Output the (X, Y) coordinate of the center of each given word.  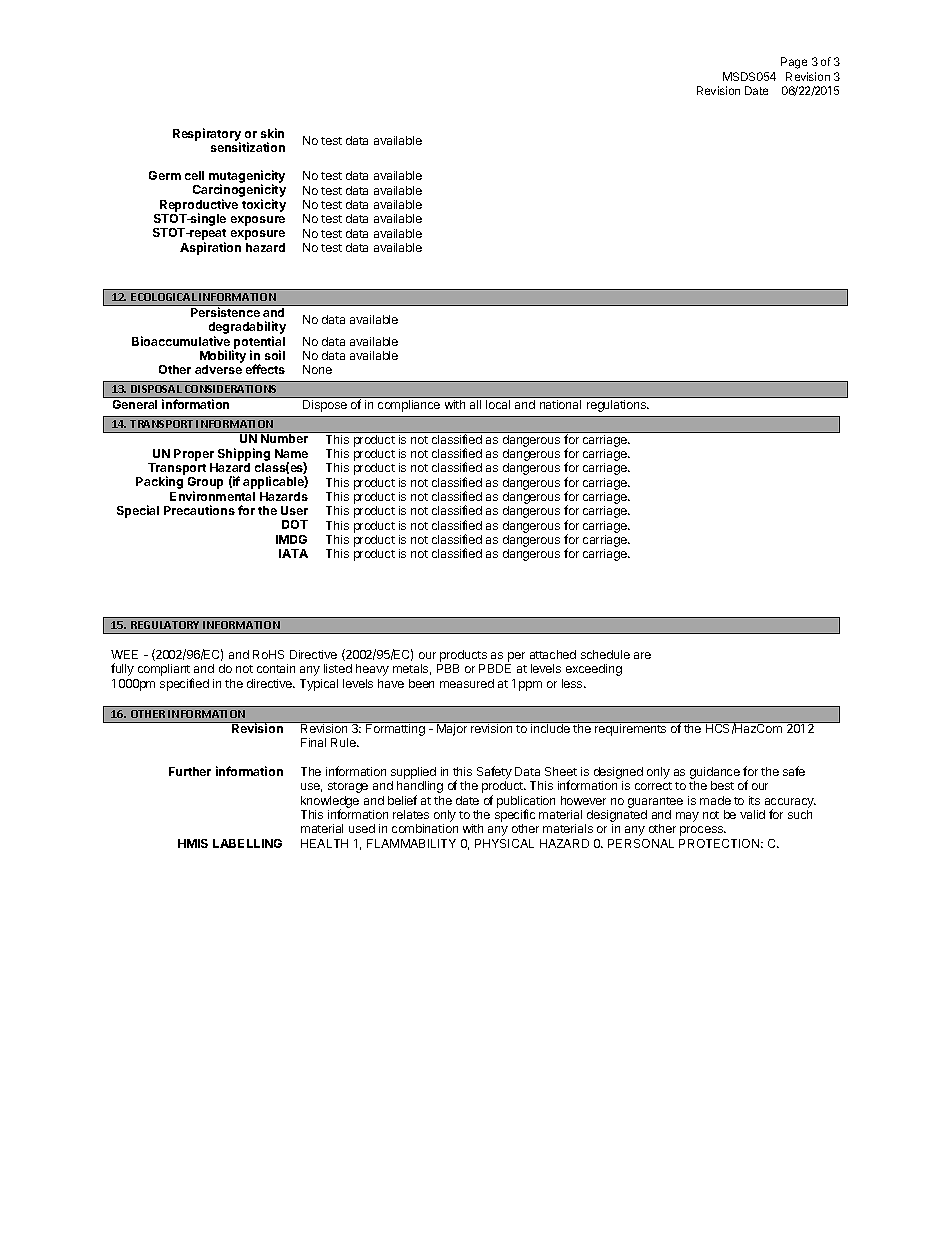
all (475, 404)
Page (794, 63)
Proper (194, 455)
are (642, 655)
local (498, 404)
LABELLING (247, 843)
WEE (124, 654)
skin (272, 133)
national (560, 404)
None (317, 369)
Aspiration (210, 248)
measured (467, 683)
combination (425, 828)
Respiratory (207, 135)
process (703, 831)
